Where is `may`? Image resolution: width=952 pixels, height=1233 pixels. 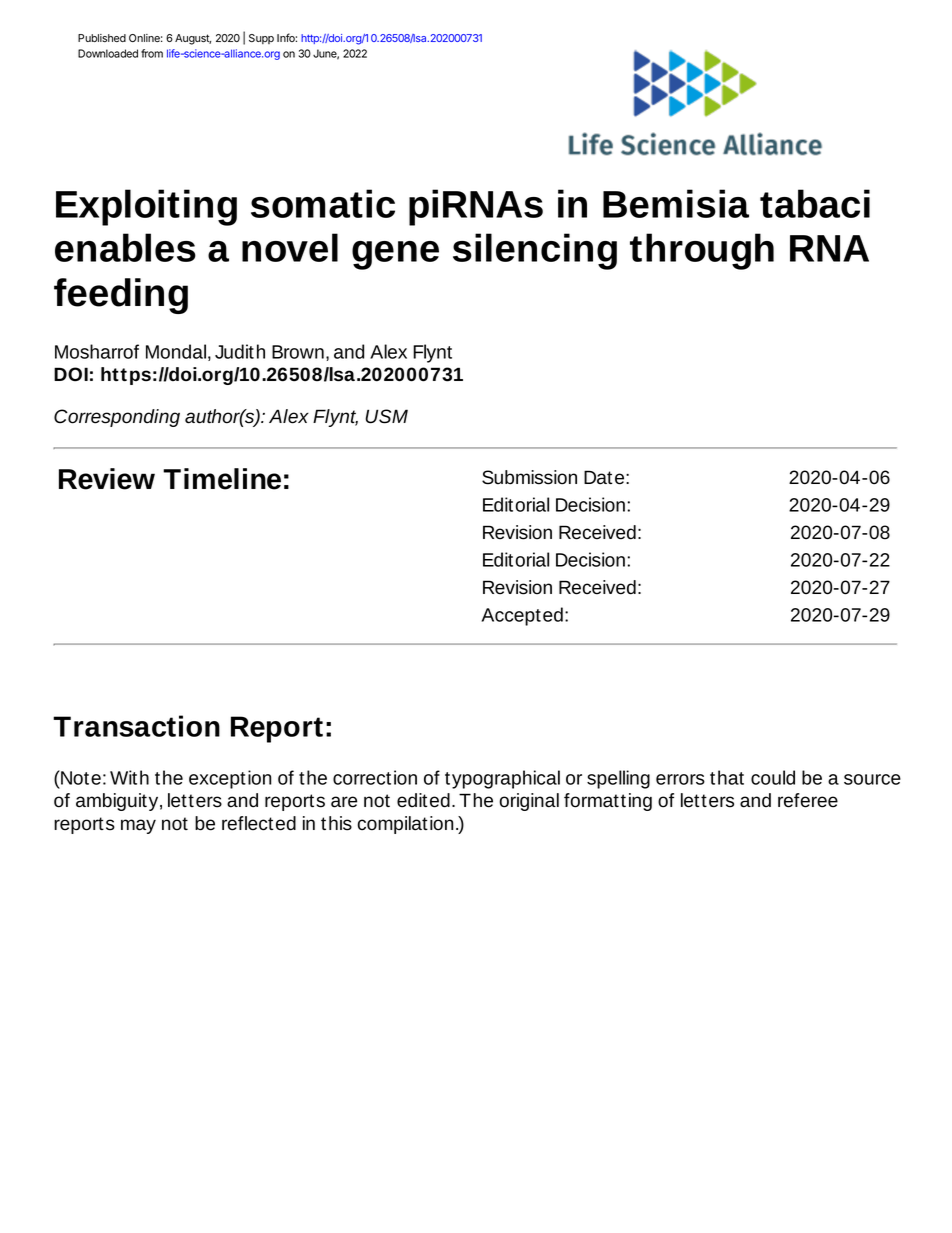 may is located at coordinates (138, 826).
